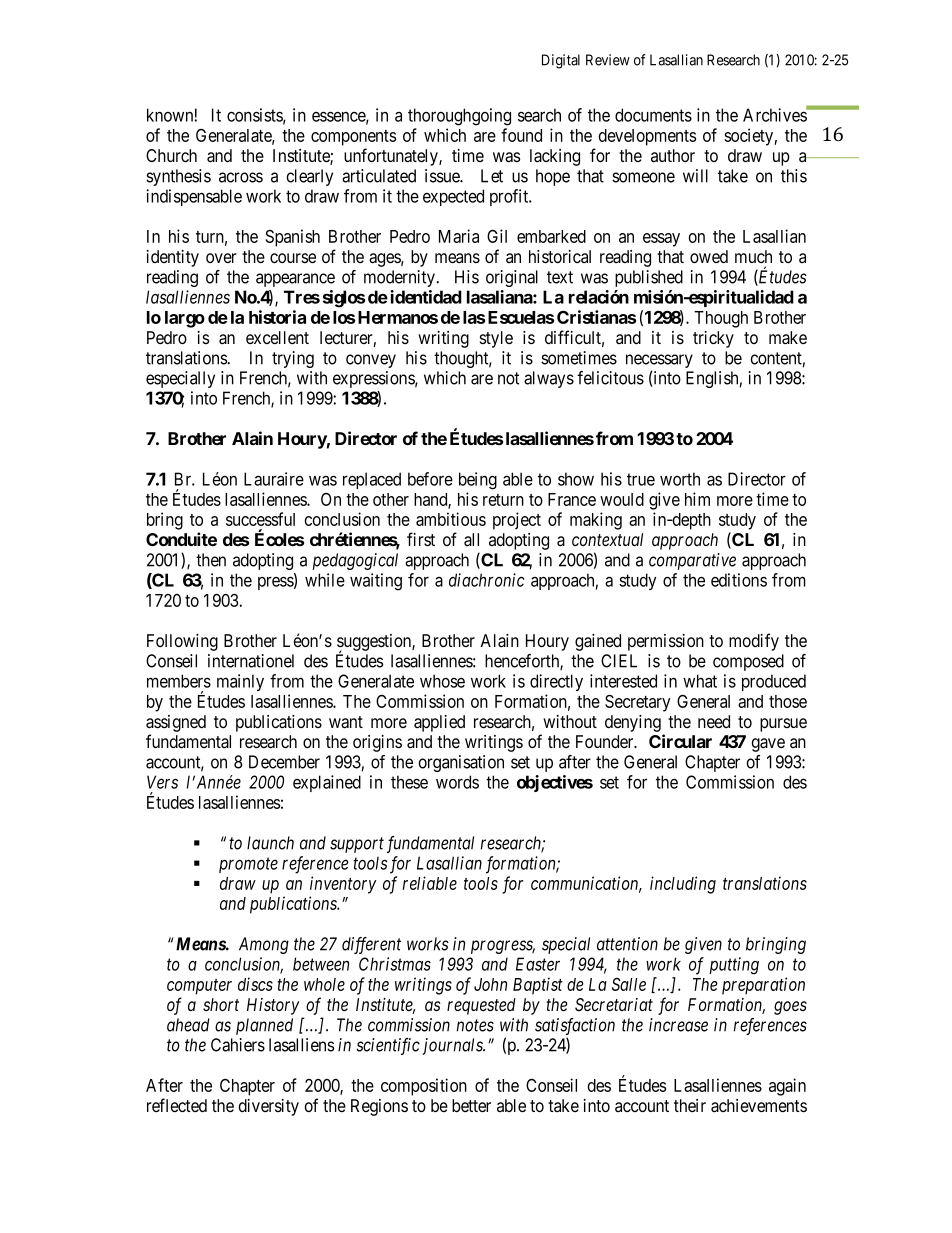  Describe the element at coordinates (713, 339) in the document. I see `tricky` at that location.
